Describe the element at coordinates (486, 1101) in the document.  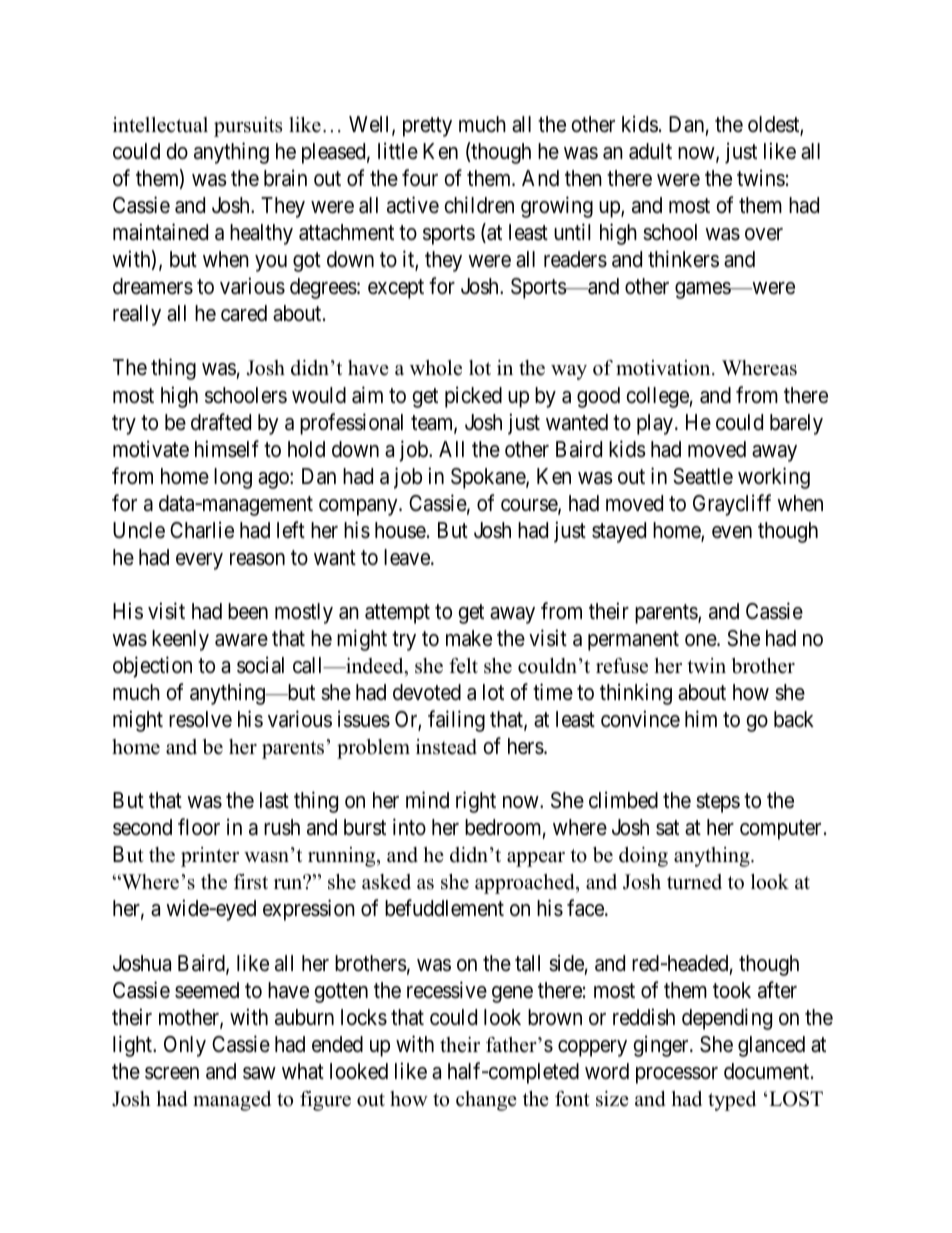
I see `change` at that location.
